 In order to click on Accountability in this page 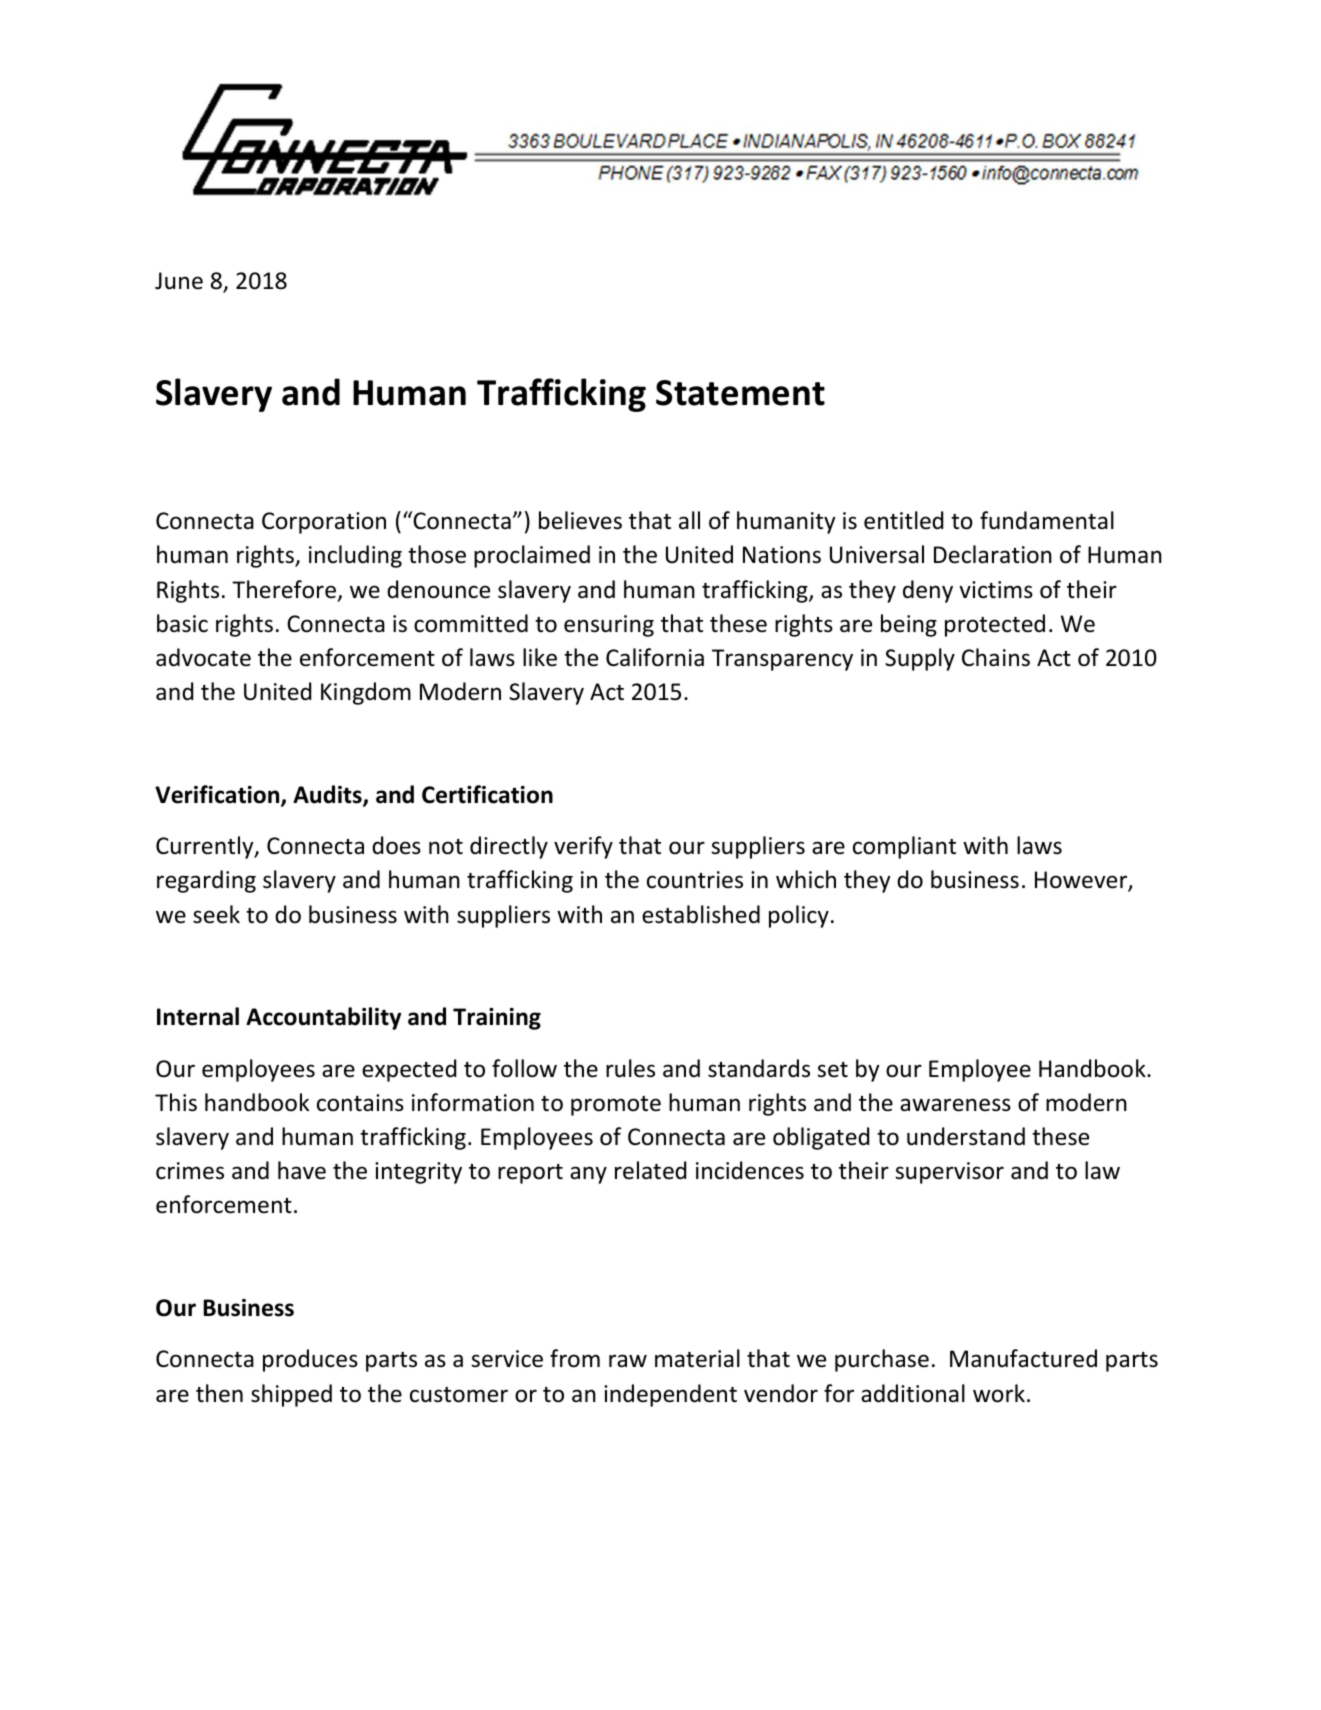, I will do `click(323, 1018)`.
